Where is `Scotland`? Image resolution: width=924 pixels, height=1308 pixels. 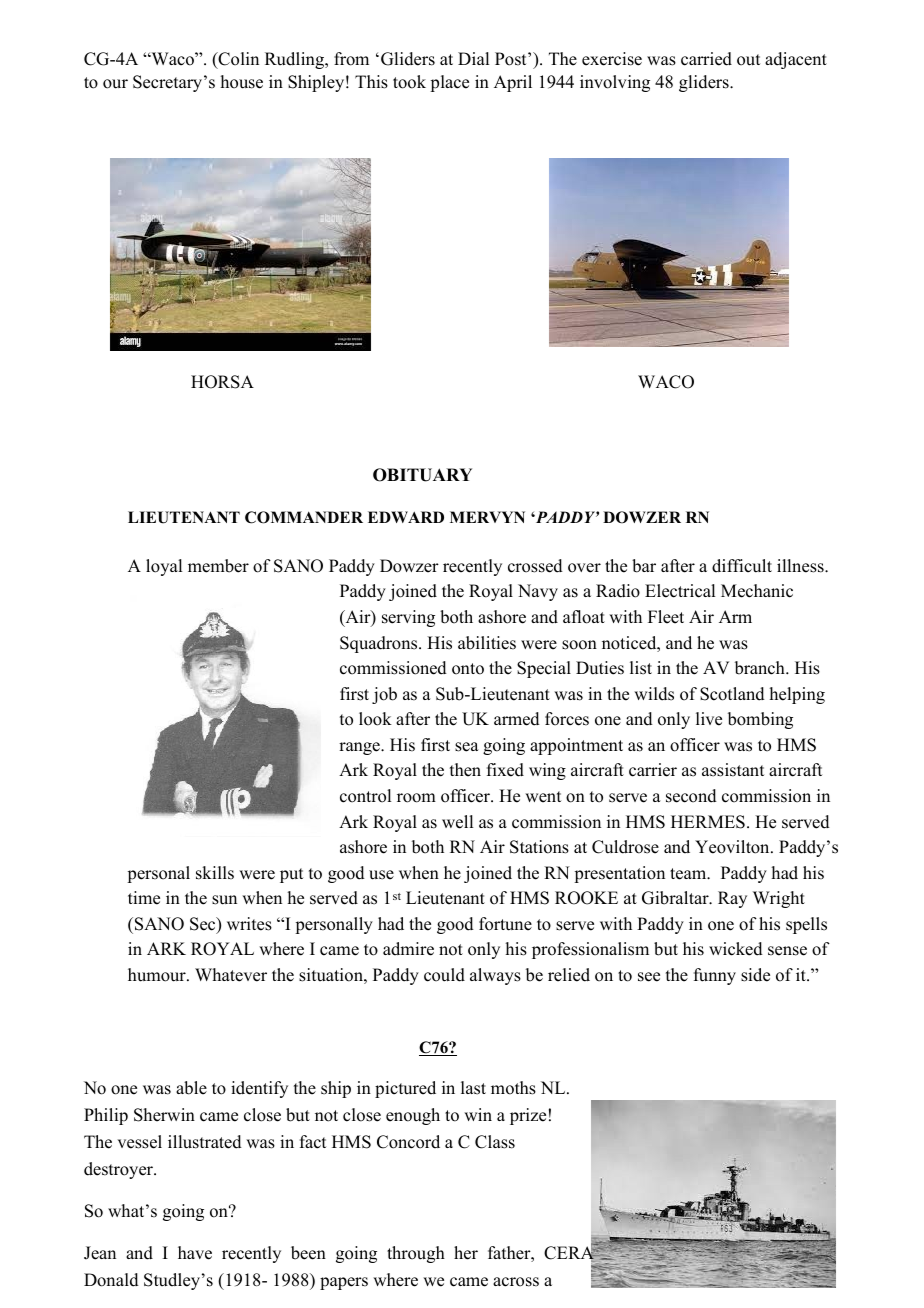 Scotland is located at coordinates (732, 694).
